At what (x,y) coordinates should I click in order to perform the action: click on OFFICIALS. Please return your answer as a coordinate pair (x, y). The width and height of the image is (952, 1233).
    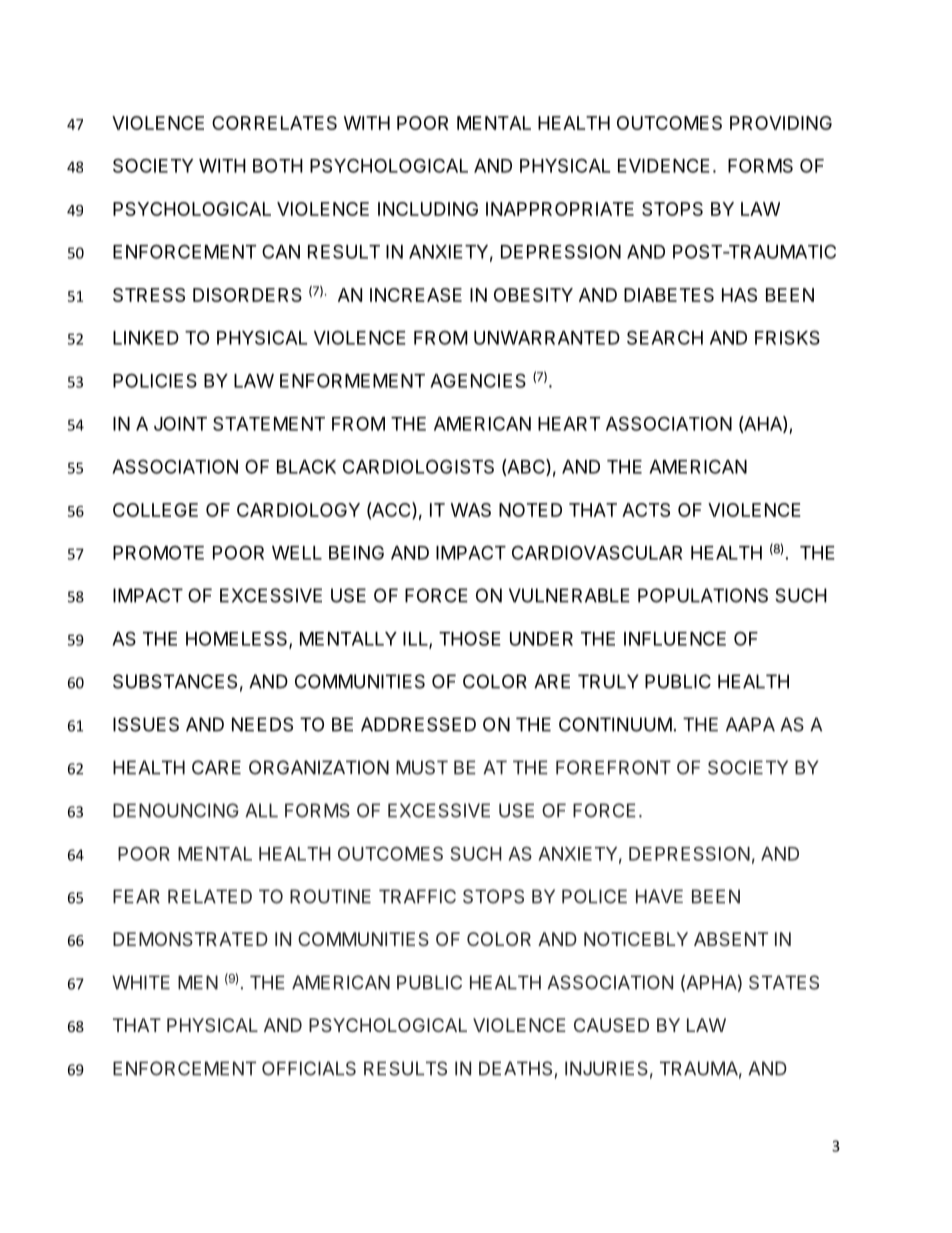
    Looking at the image, I should click on (309, 1068).
